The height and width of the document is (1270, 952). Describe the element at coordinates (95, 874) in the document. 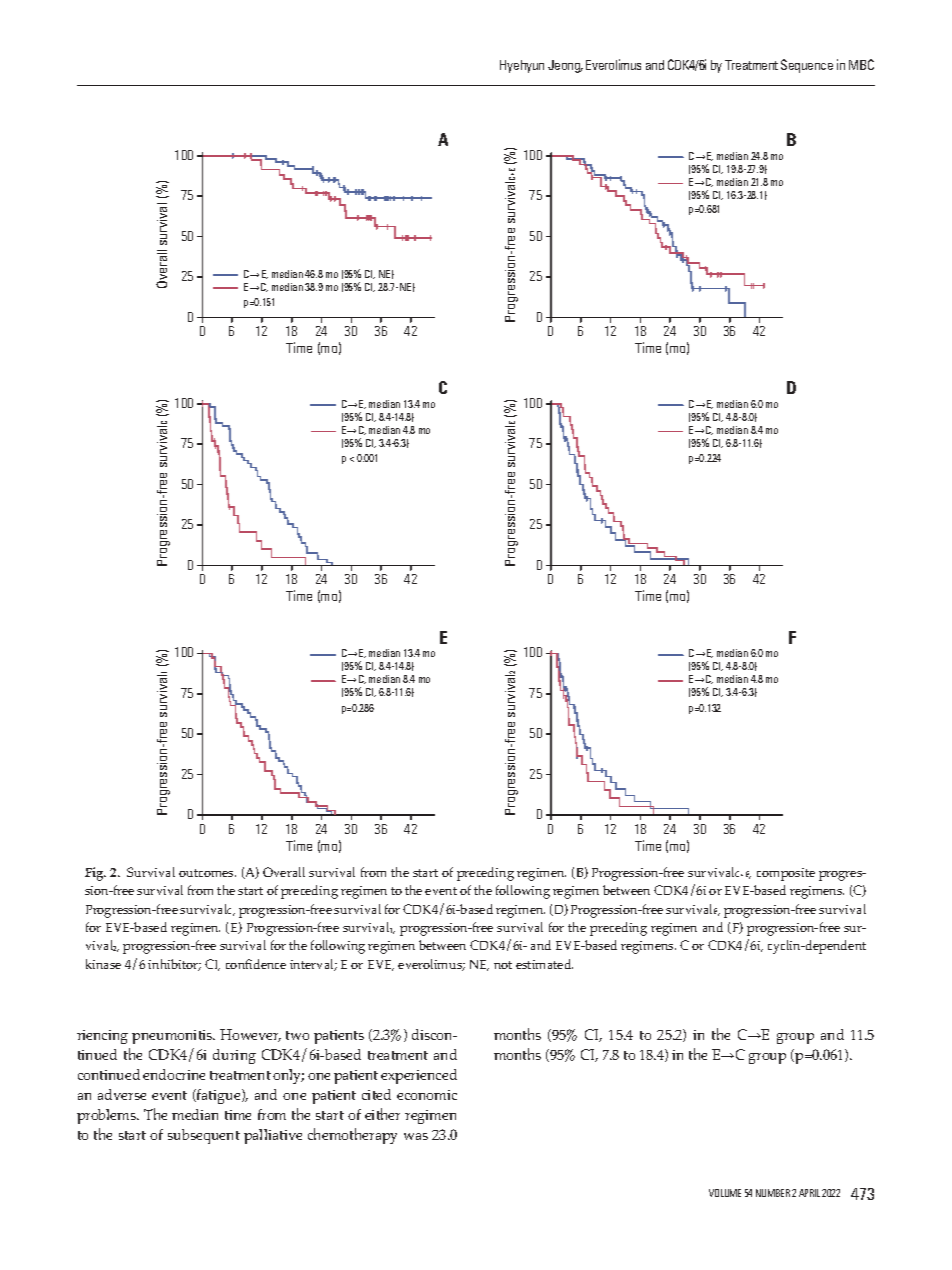

I see `Fig` at that location.
